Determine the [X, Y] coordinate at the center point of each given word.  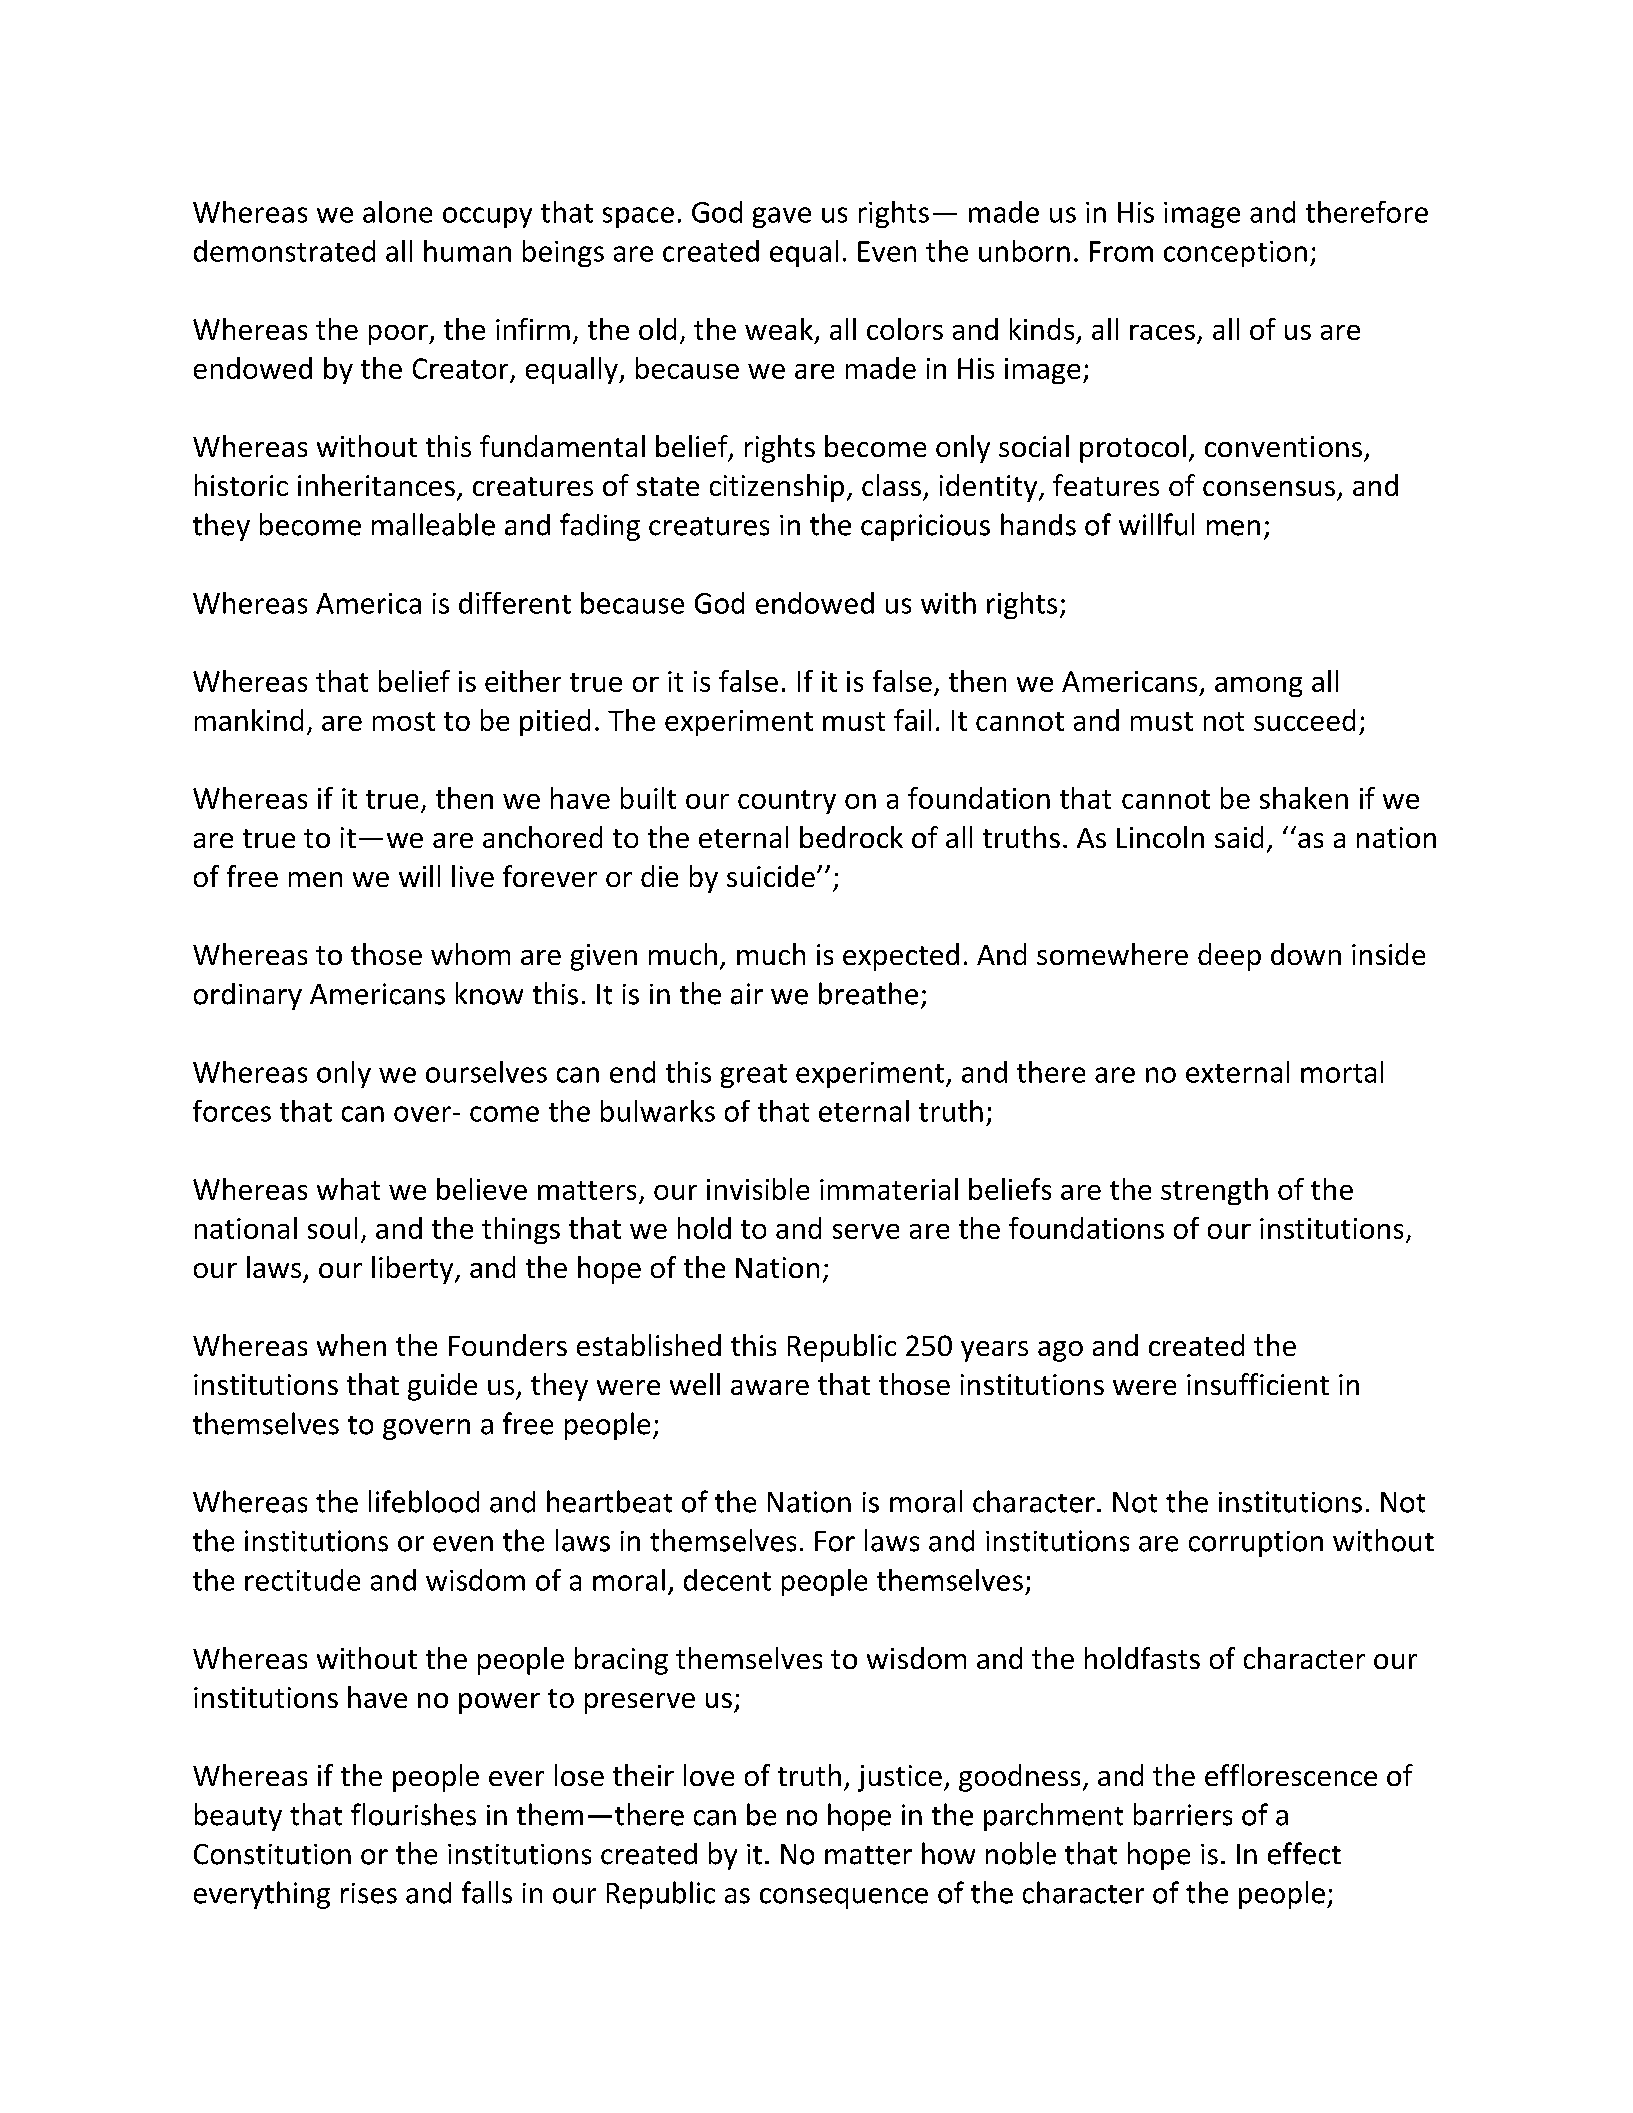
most [404, 721]
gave [782, 217]
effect [1304, 1853]
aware [770, 1387]
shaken [1304, 798]
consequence [844, 1898]
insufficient [1258, 1384]
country [787, 802]
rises [369, 1893]
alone [397, 212]
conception [1235, 254]
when [351, 1345]
